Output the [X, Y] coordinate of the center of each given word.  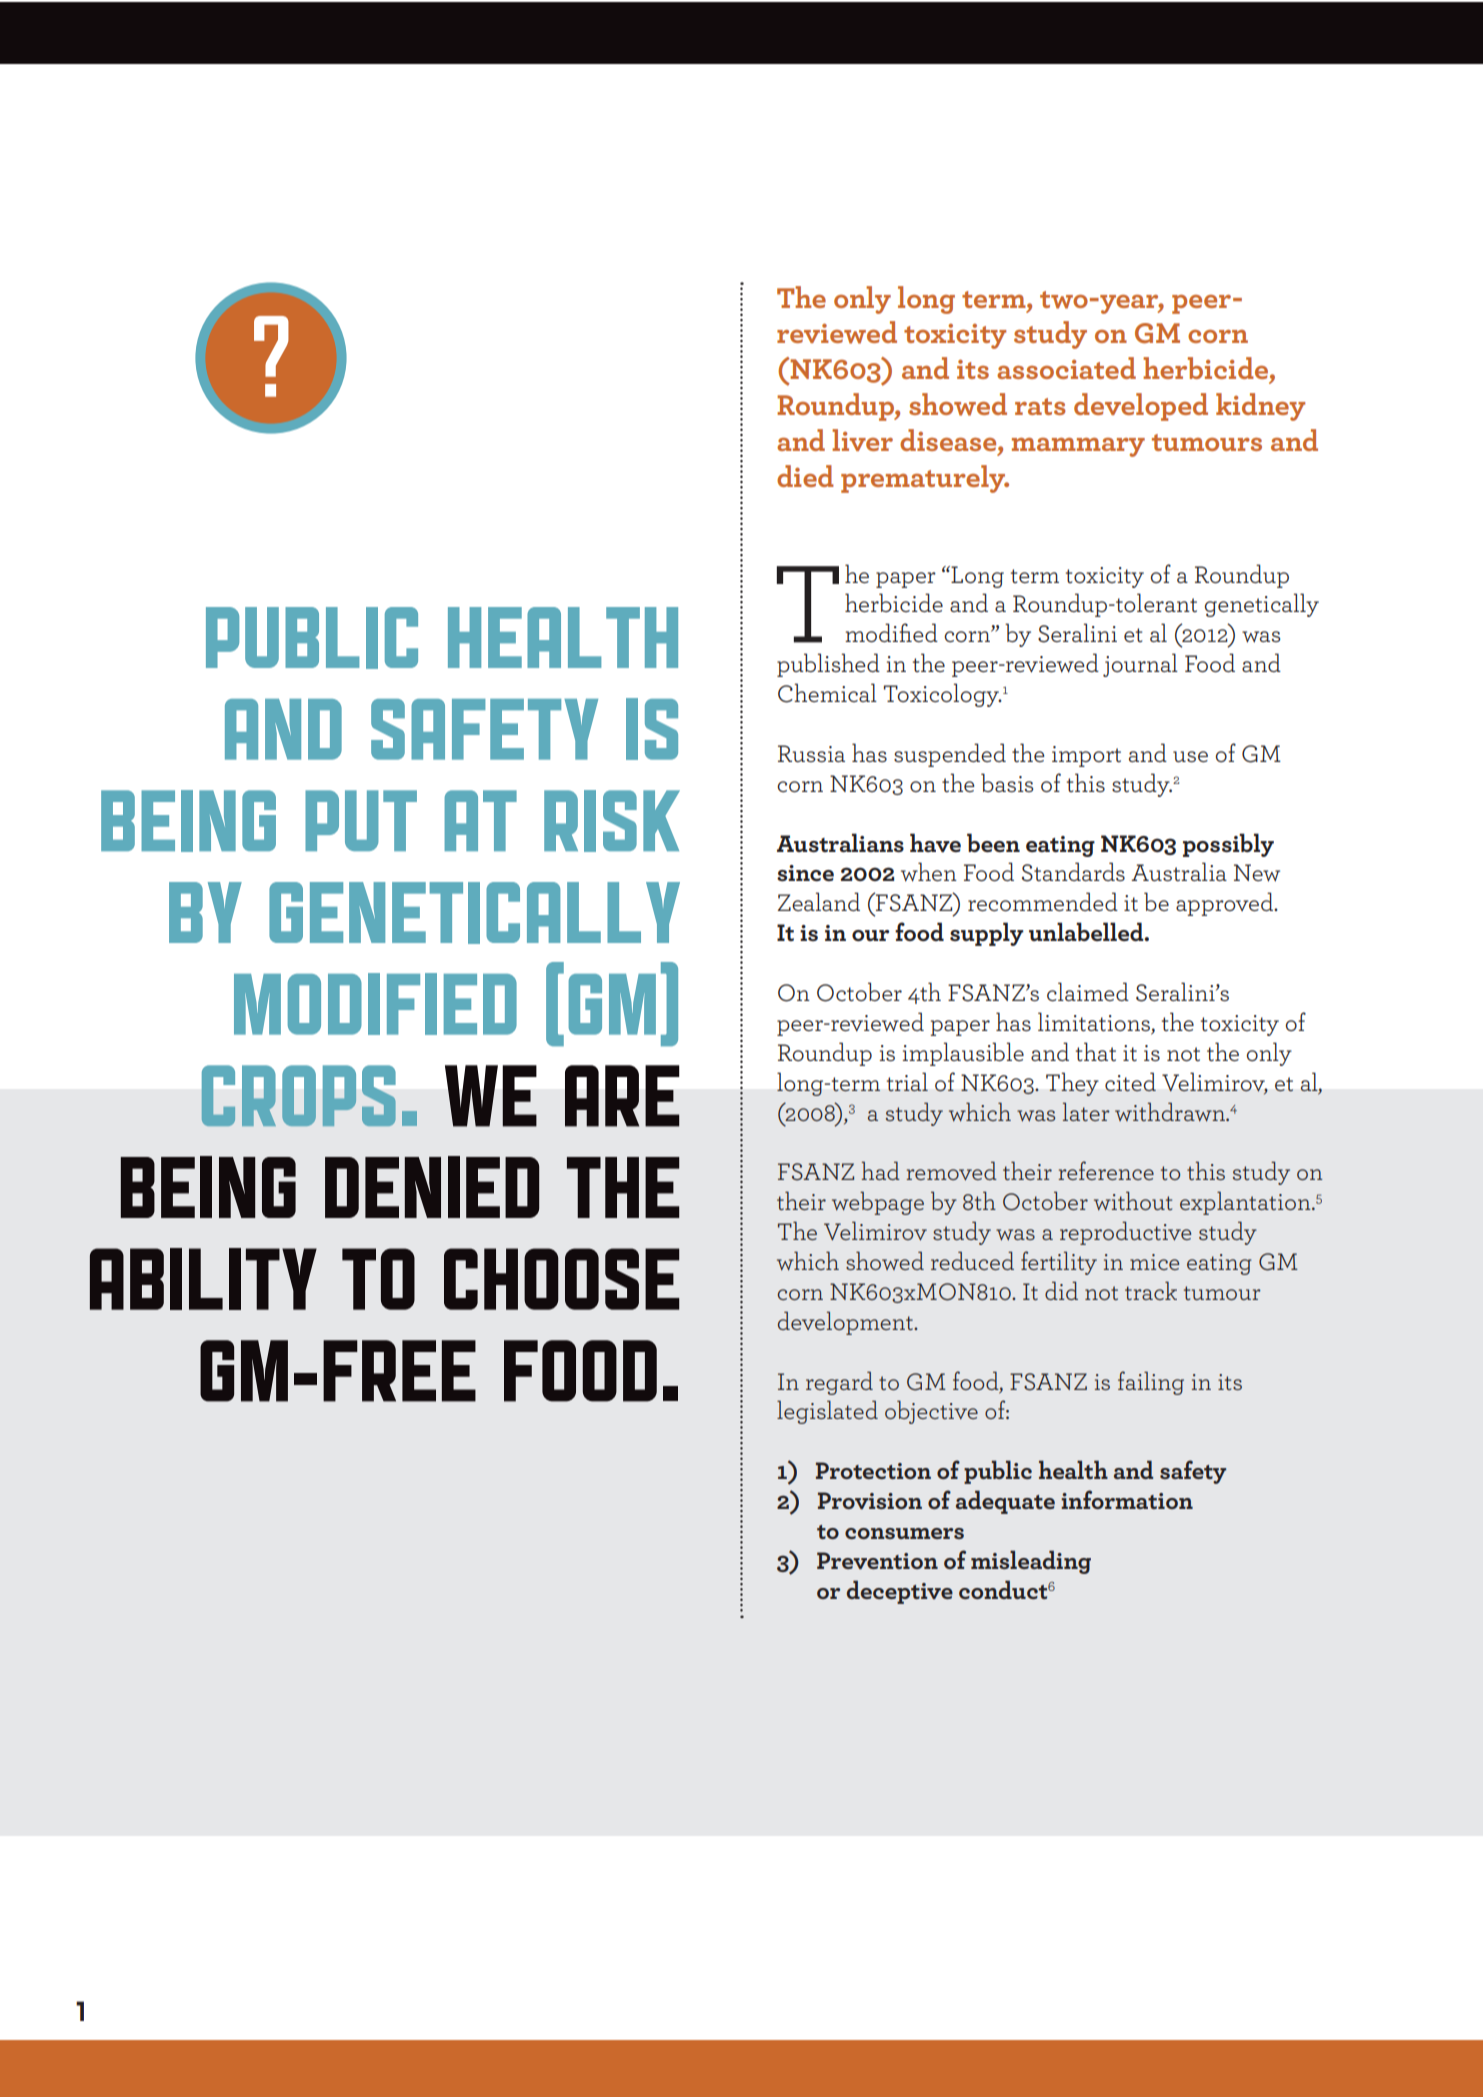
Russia [811, 753]
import [1086, 756]
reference [1106, 1170]
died [805, 476]
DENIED [432, 1187]
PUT [361, 820]
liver [862, 440]
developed [1141, 407]
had [880, 1170]
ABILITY [203, 1279]
